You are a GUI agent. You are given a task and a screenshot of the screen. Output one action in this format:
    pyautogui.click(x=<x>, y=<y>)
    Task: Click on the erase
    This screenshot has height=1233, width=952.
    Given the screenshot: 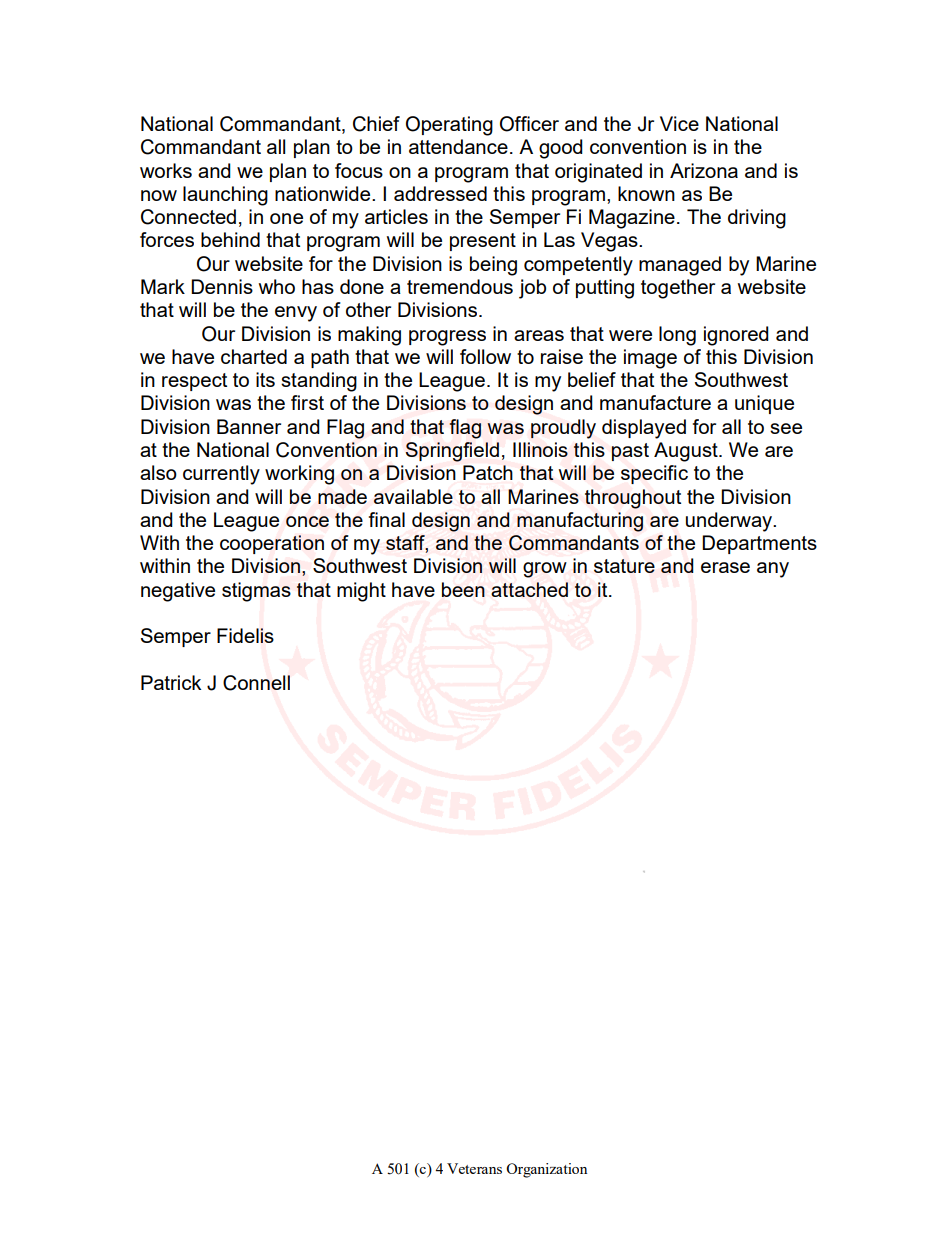 What is the action you would take?
    pyautogui.click(x=725, y=567)
